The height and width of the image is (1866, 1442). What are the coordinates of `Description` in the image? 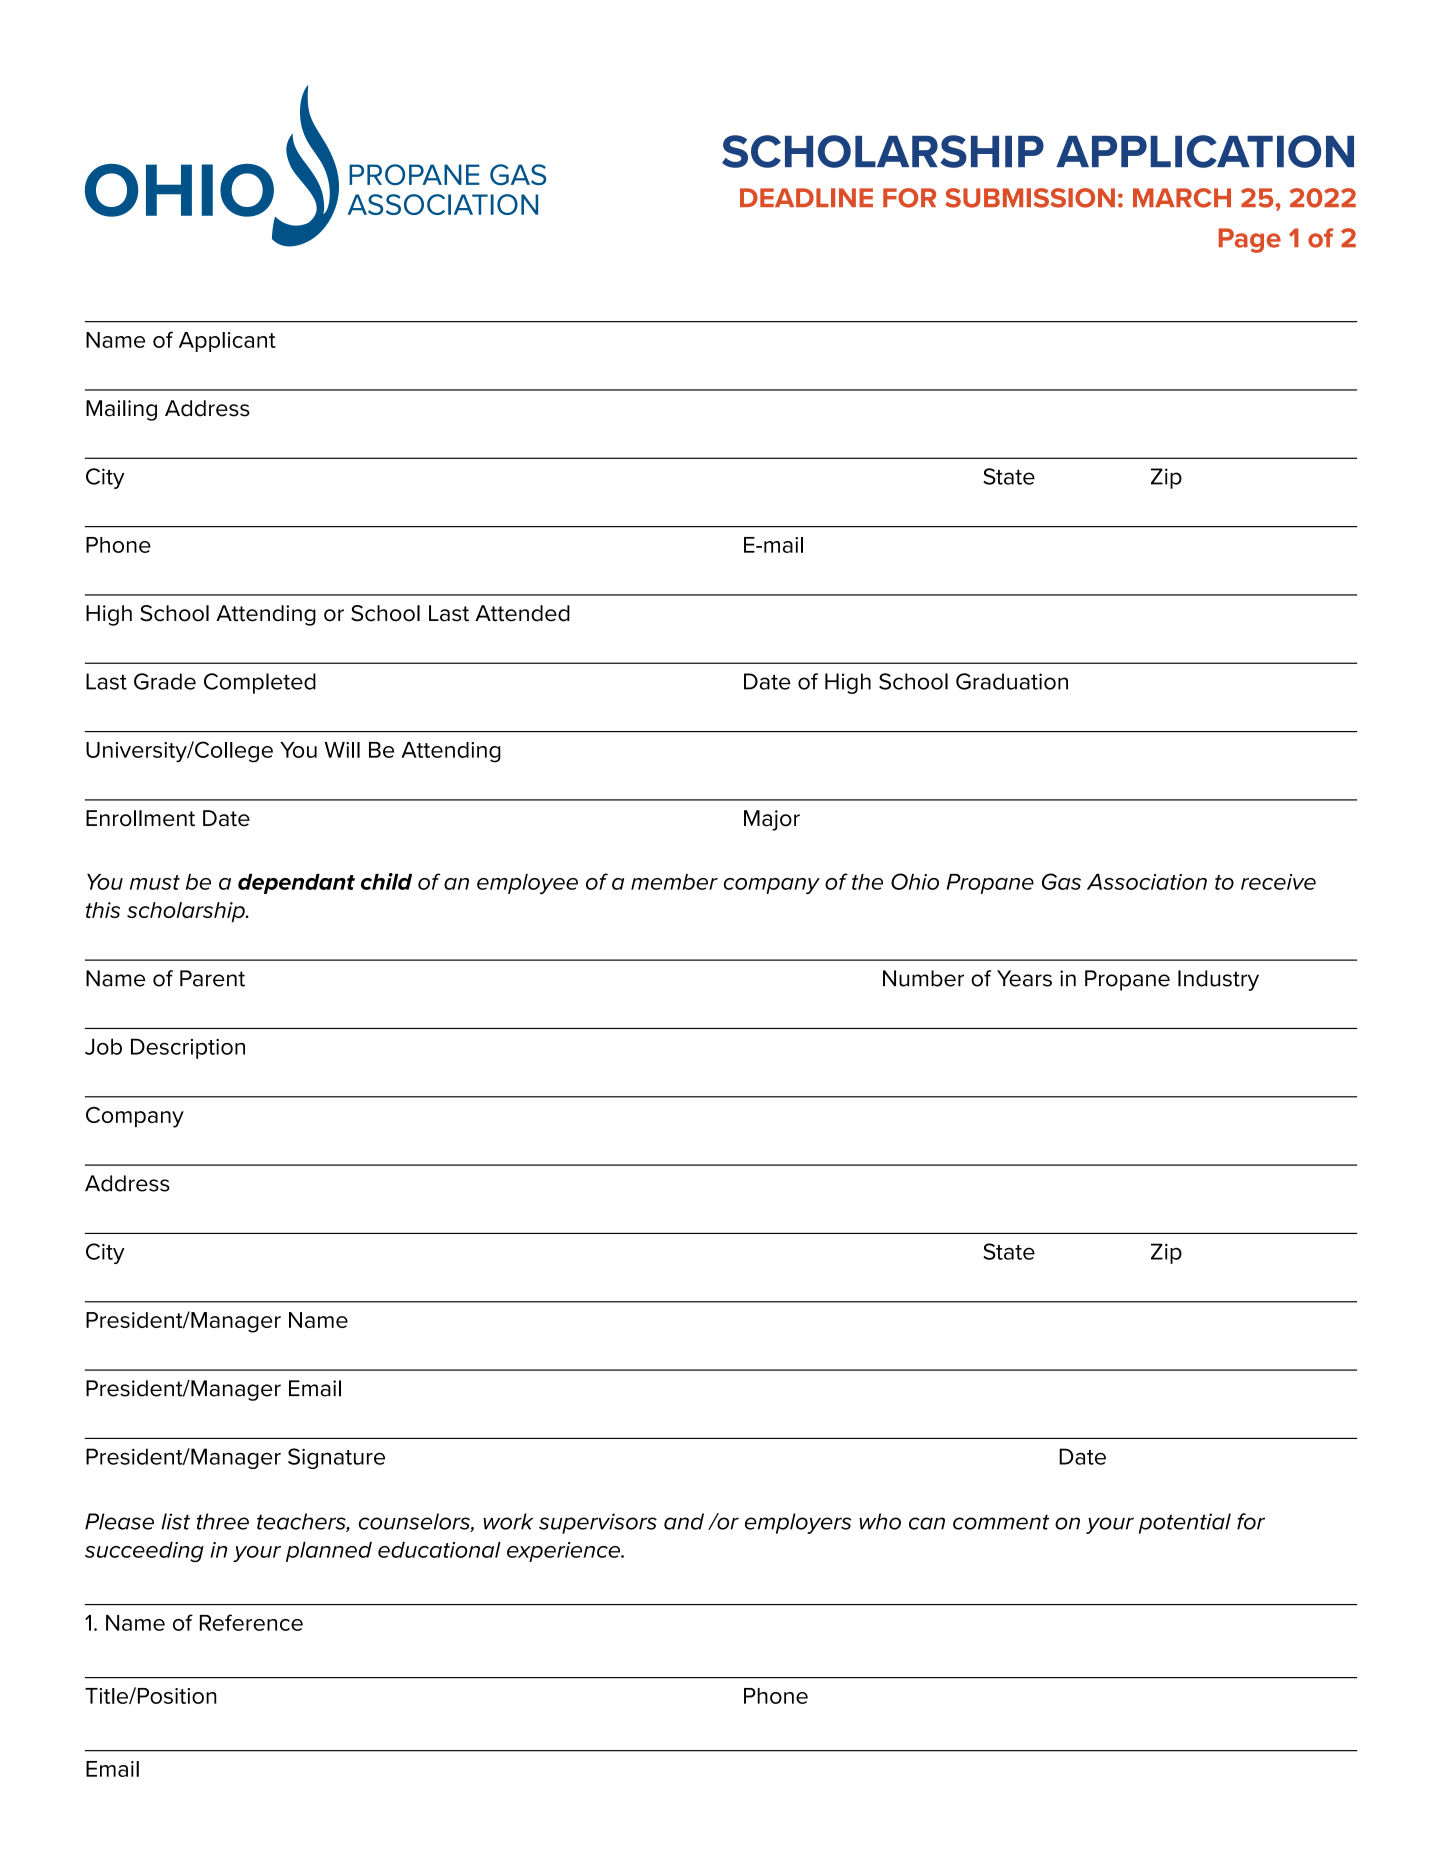 It's located at (188, 1048).
